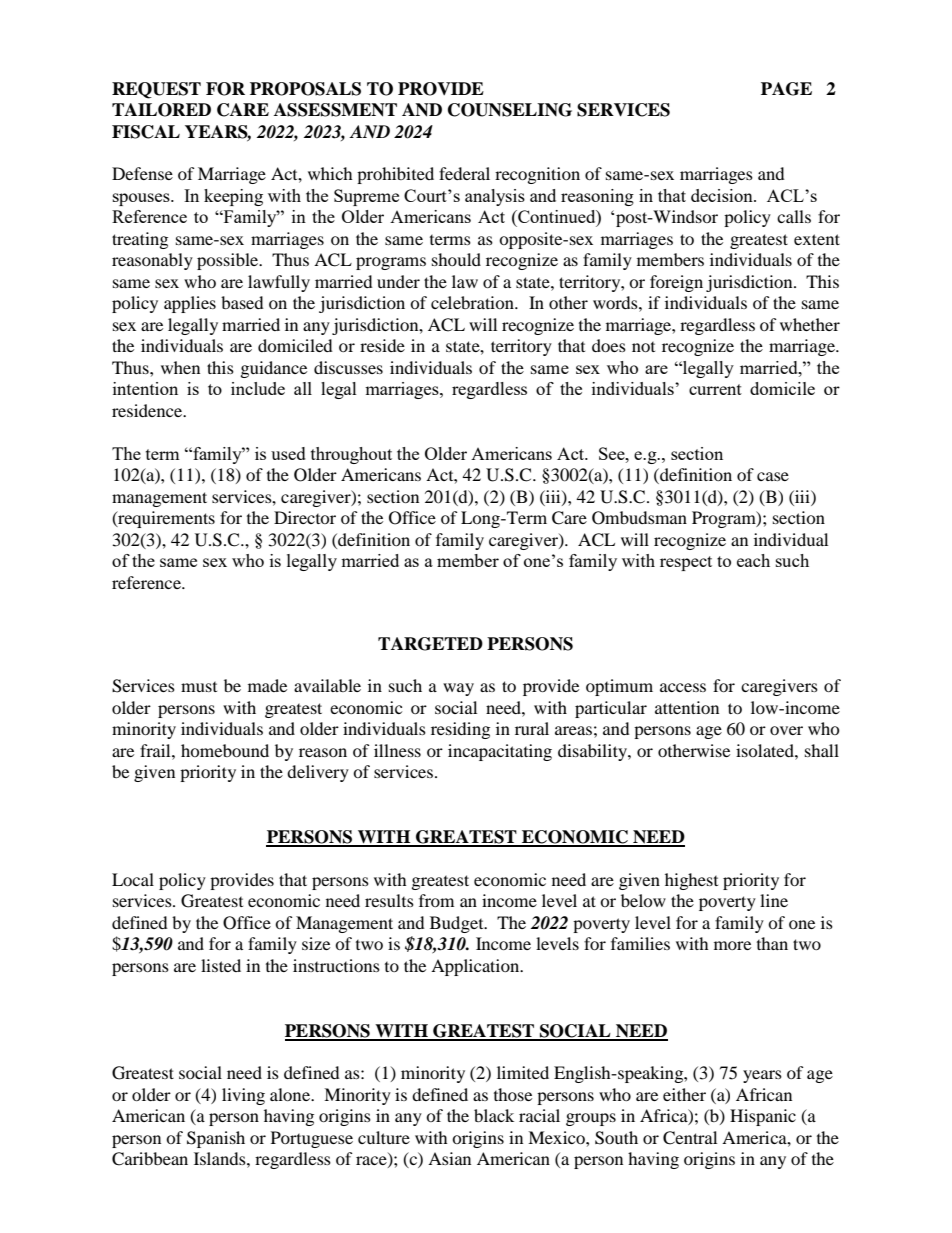 The image size is (952, 1233). I want to click on TARGETED, so click(430, 644).
